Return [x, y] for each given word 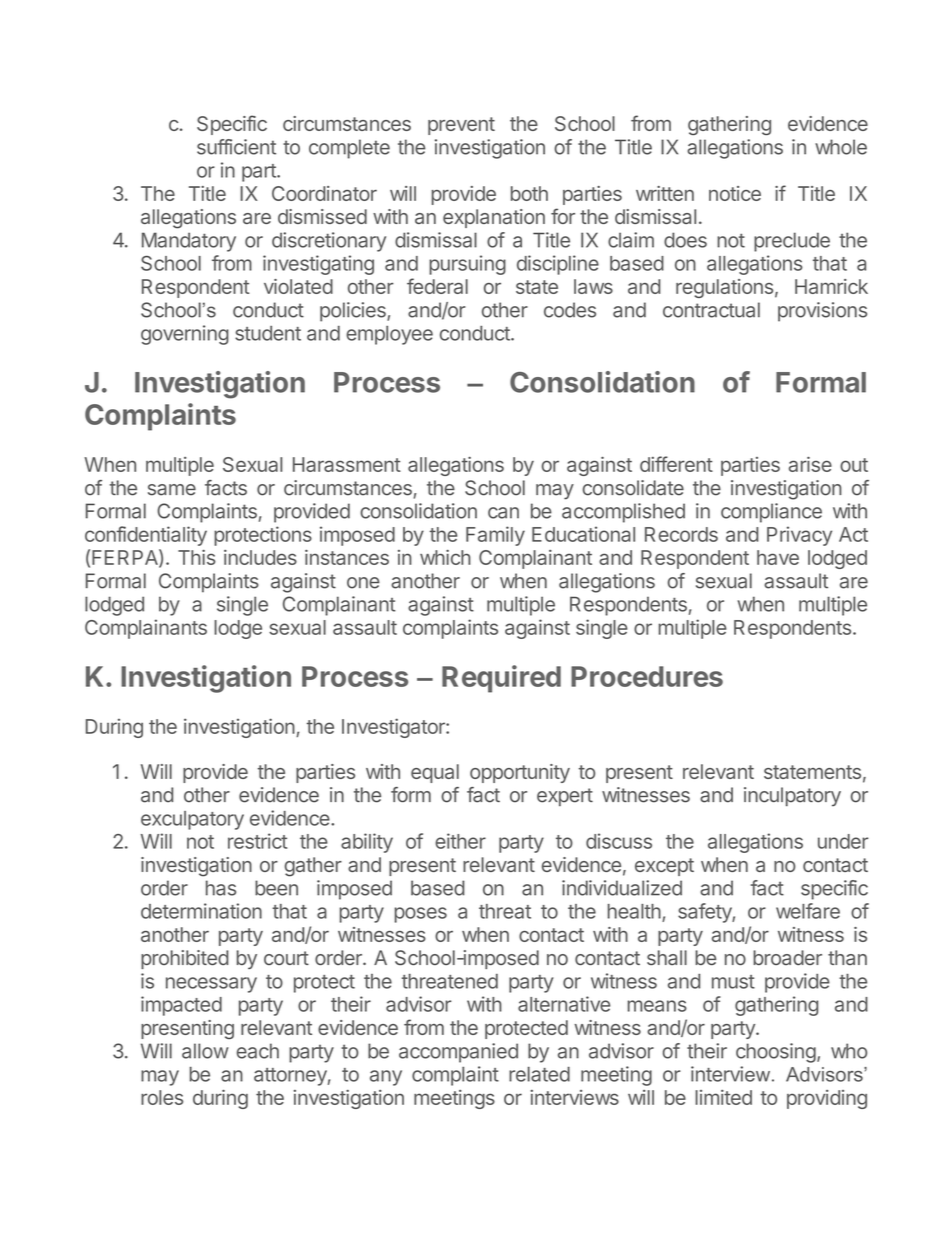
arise [810, 464]
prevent [461, 126]
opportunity [520, 773]
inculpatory [792, 797]
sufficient [236, 147]
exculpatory [192, 820]
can [503, 513]
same [172, 490]
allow [205, 1051]
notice [735, 193]
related [539, 1074]
